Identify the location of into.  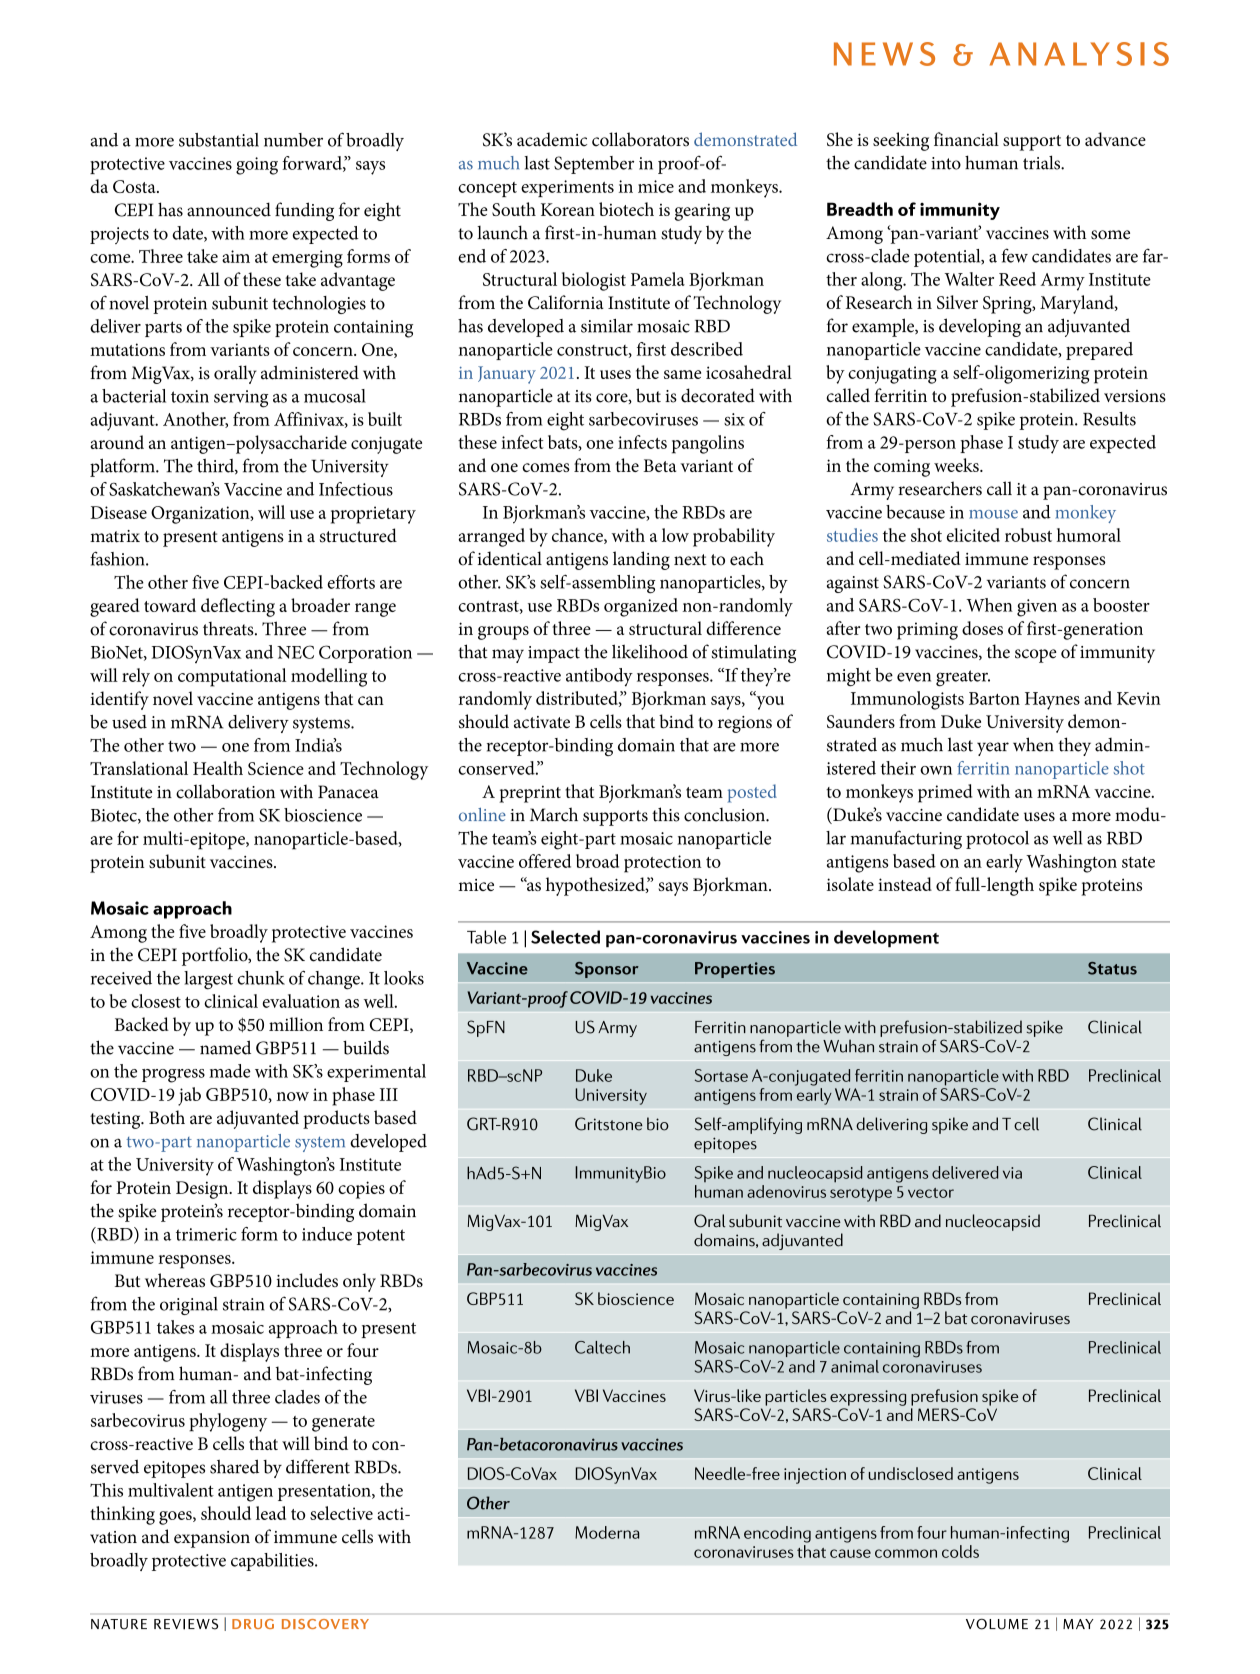
(946, 163).
